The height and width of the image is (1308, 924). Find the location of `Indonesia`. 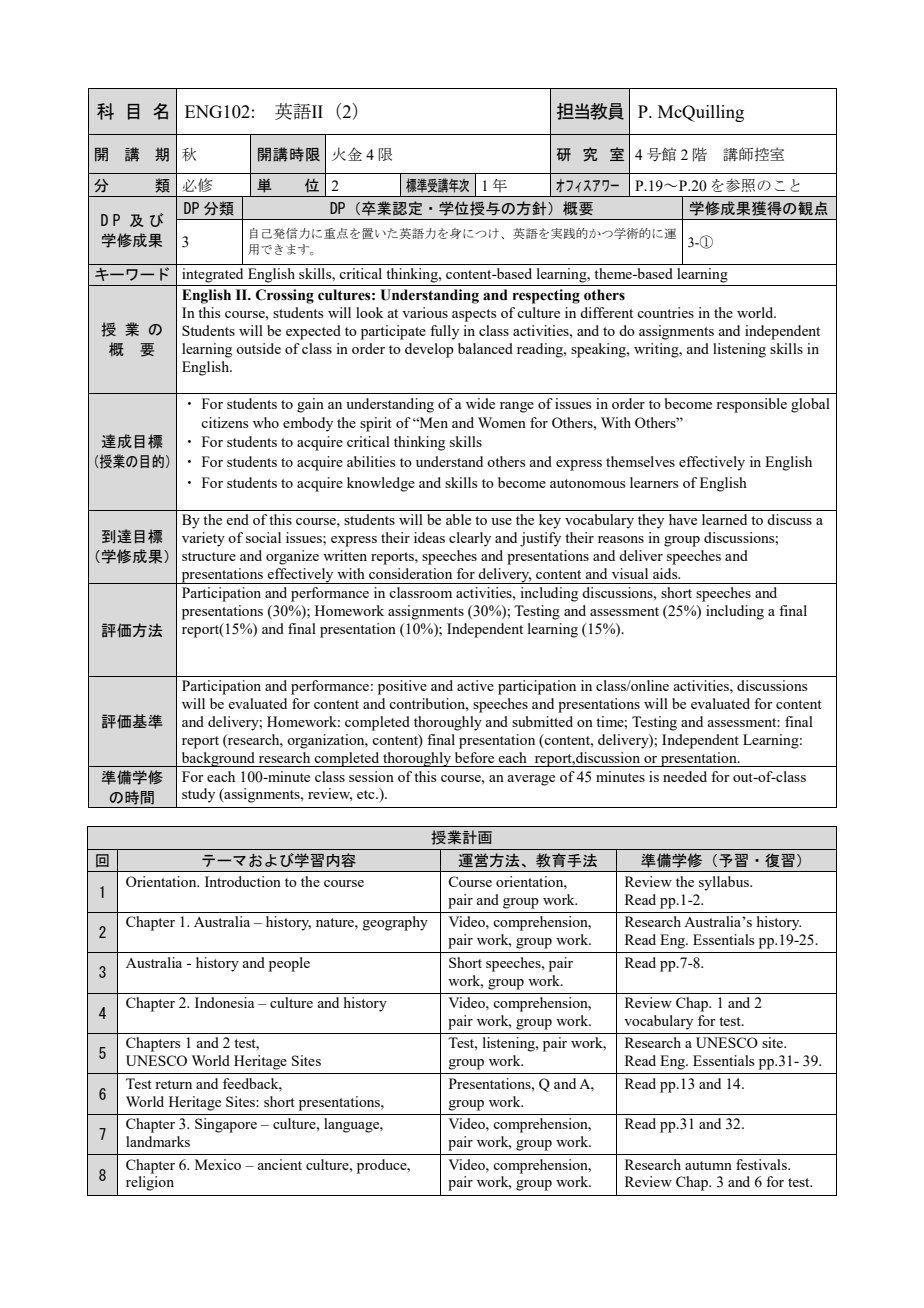

Indonesia is located at coordinates (224, 1002).
